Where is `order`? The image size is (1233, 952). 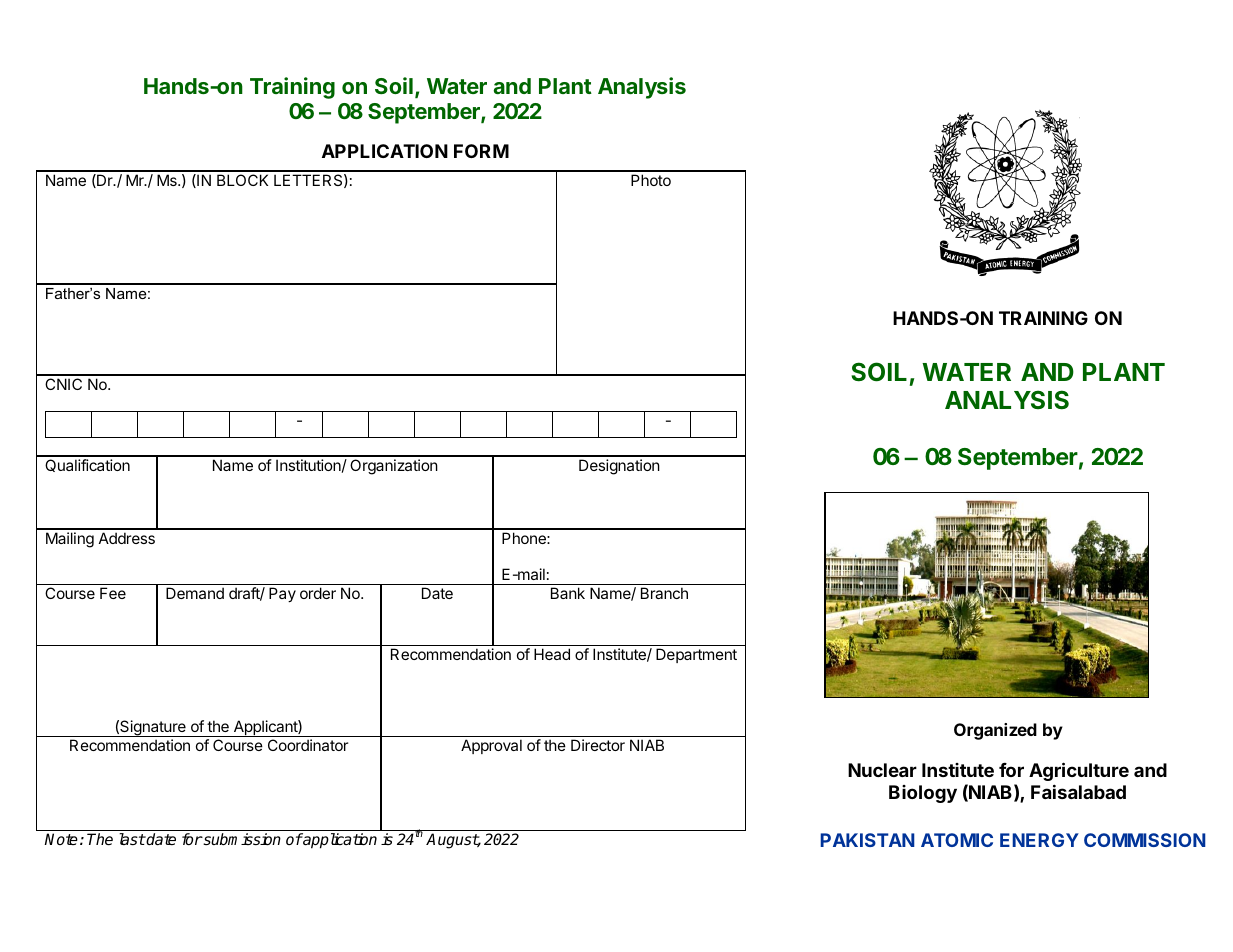
order is located at coordinates (318, 593).
